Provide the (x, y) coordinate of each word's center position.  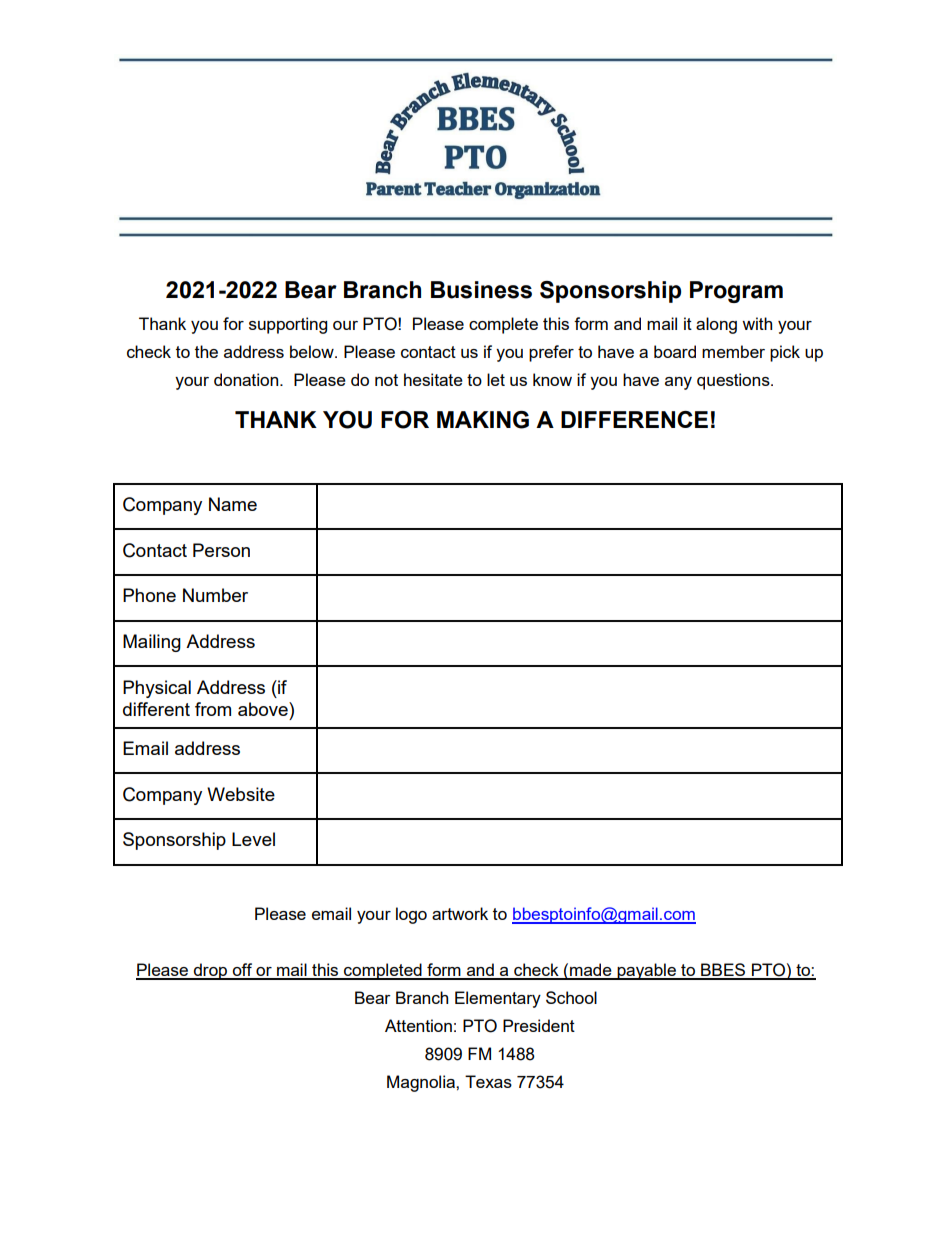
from (213, 709)
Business (481, 290)
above (264, 709)
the (206, 351)
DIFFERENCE (634, 419)
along (716, 325)
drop (210, 971)
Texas (488, 1081)
